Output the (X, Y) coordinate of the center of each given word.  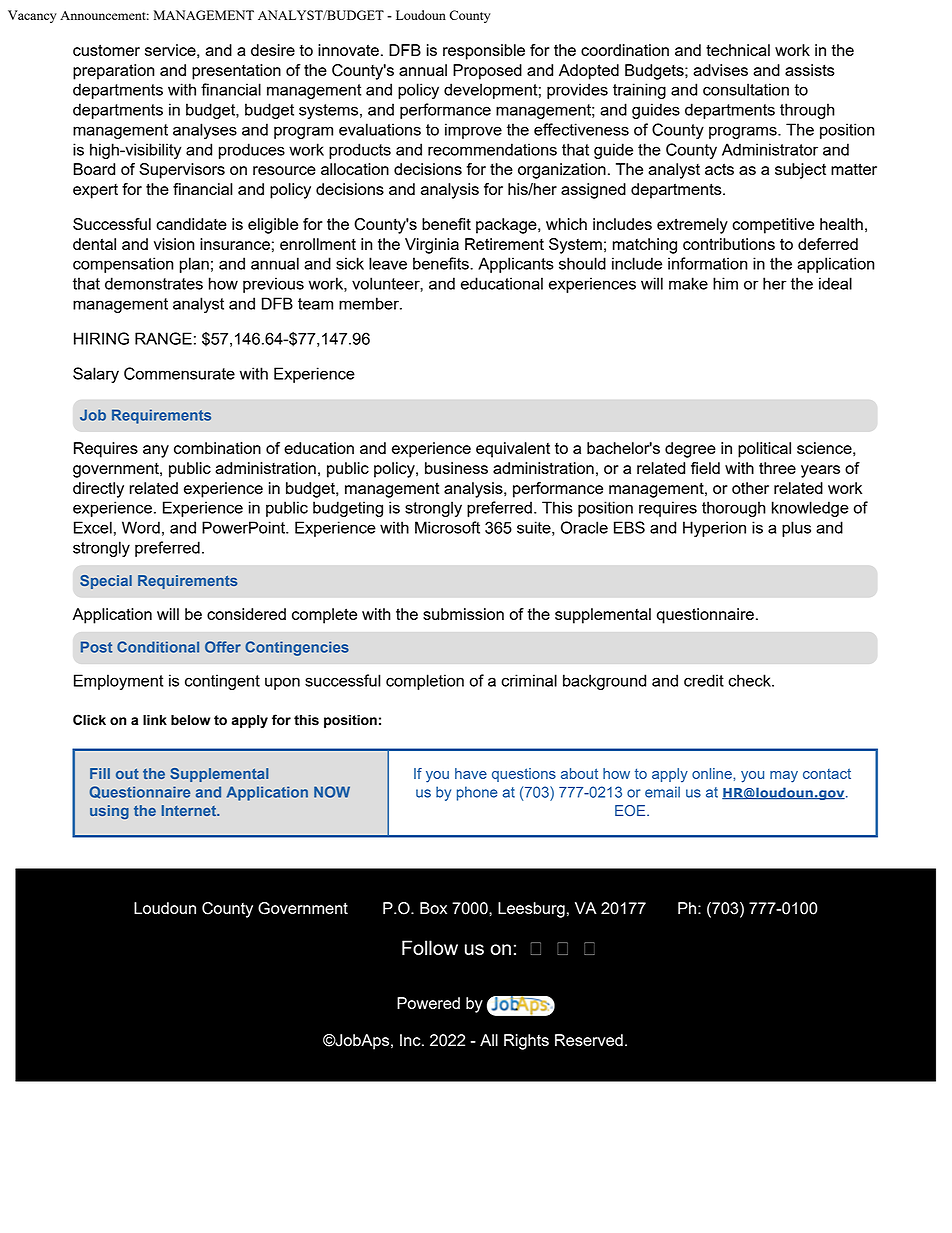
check (750, 680)
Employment (118, 682)
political (764, 450)
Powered (428, 1003)
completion (425, 682)
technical (738, 50)
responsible (484, 52)
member (370, 303)
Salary (96, 375)
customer (106, 50)
